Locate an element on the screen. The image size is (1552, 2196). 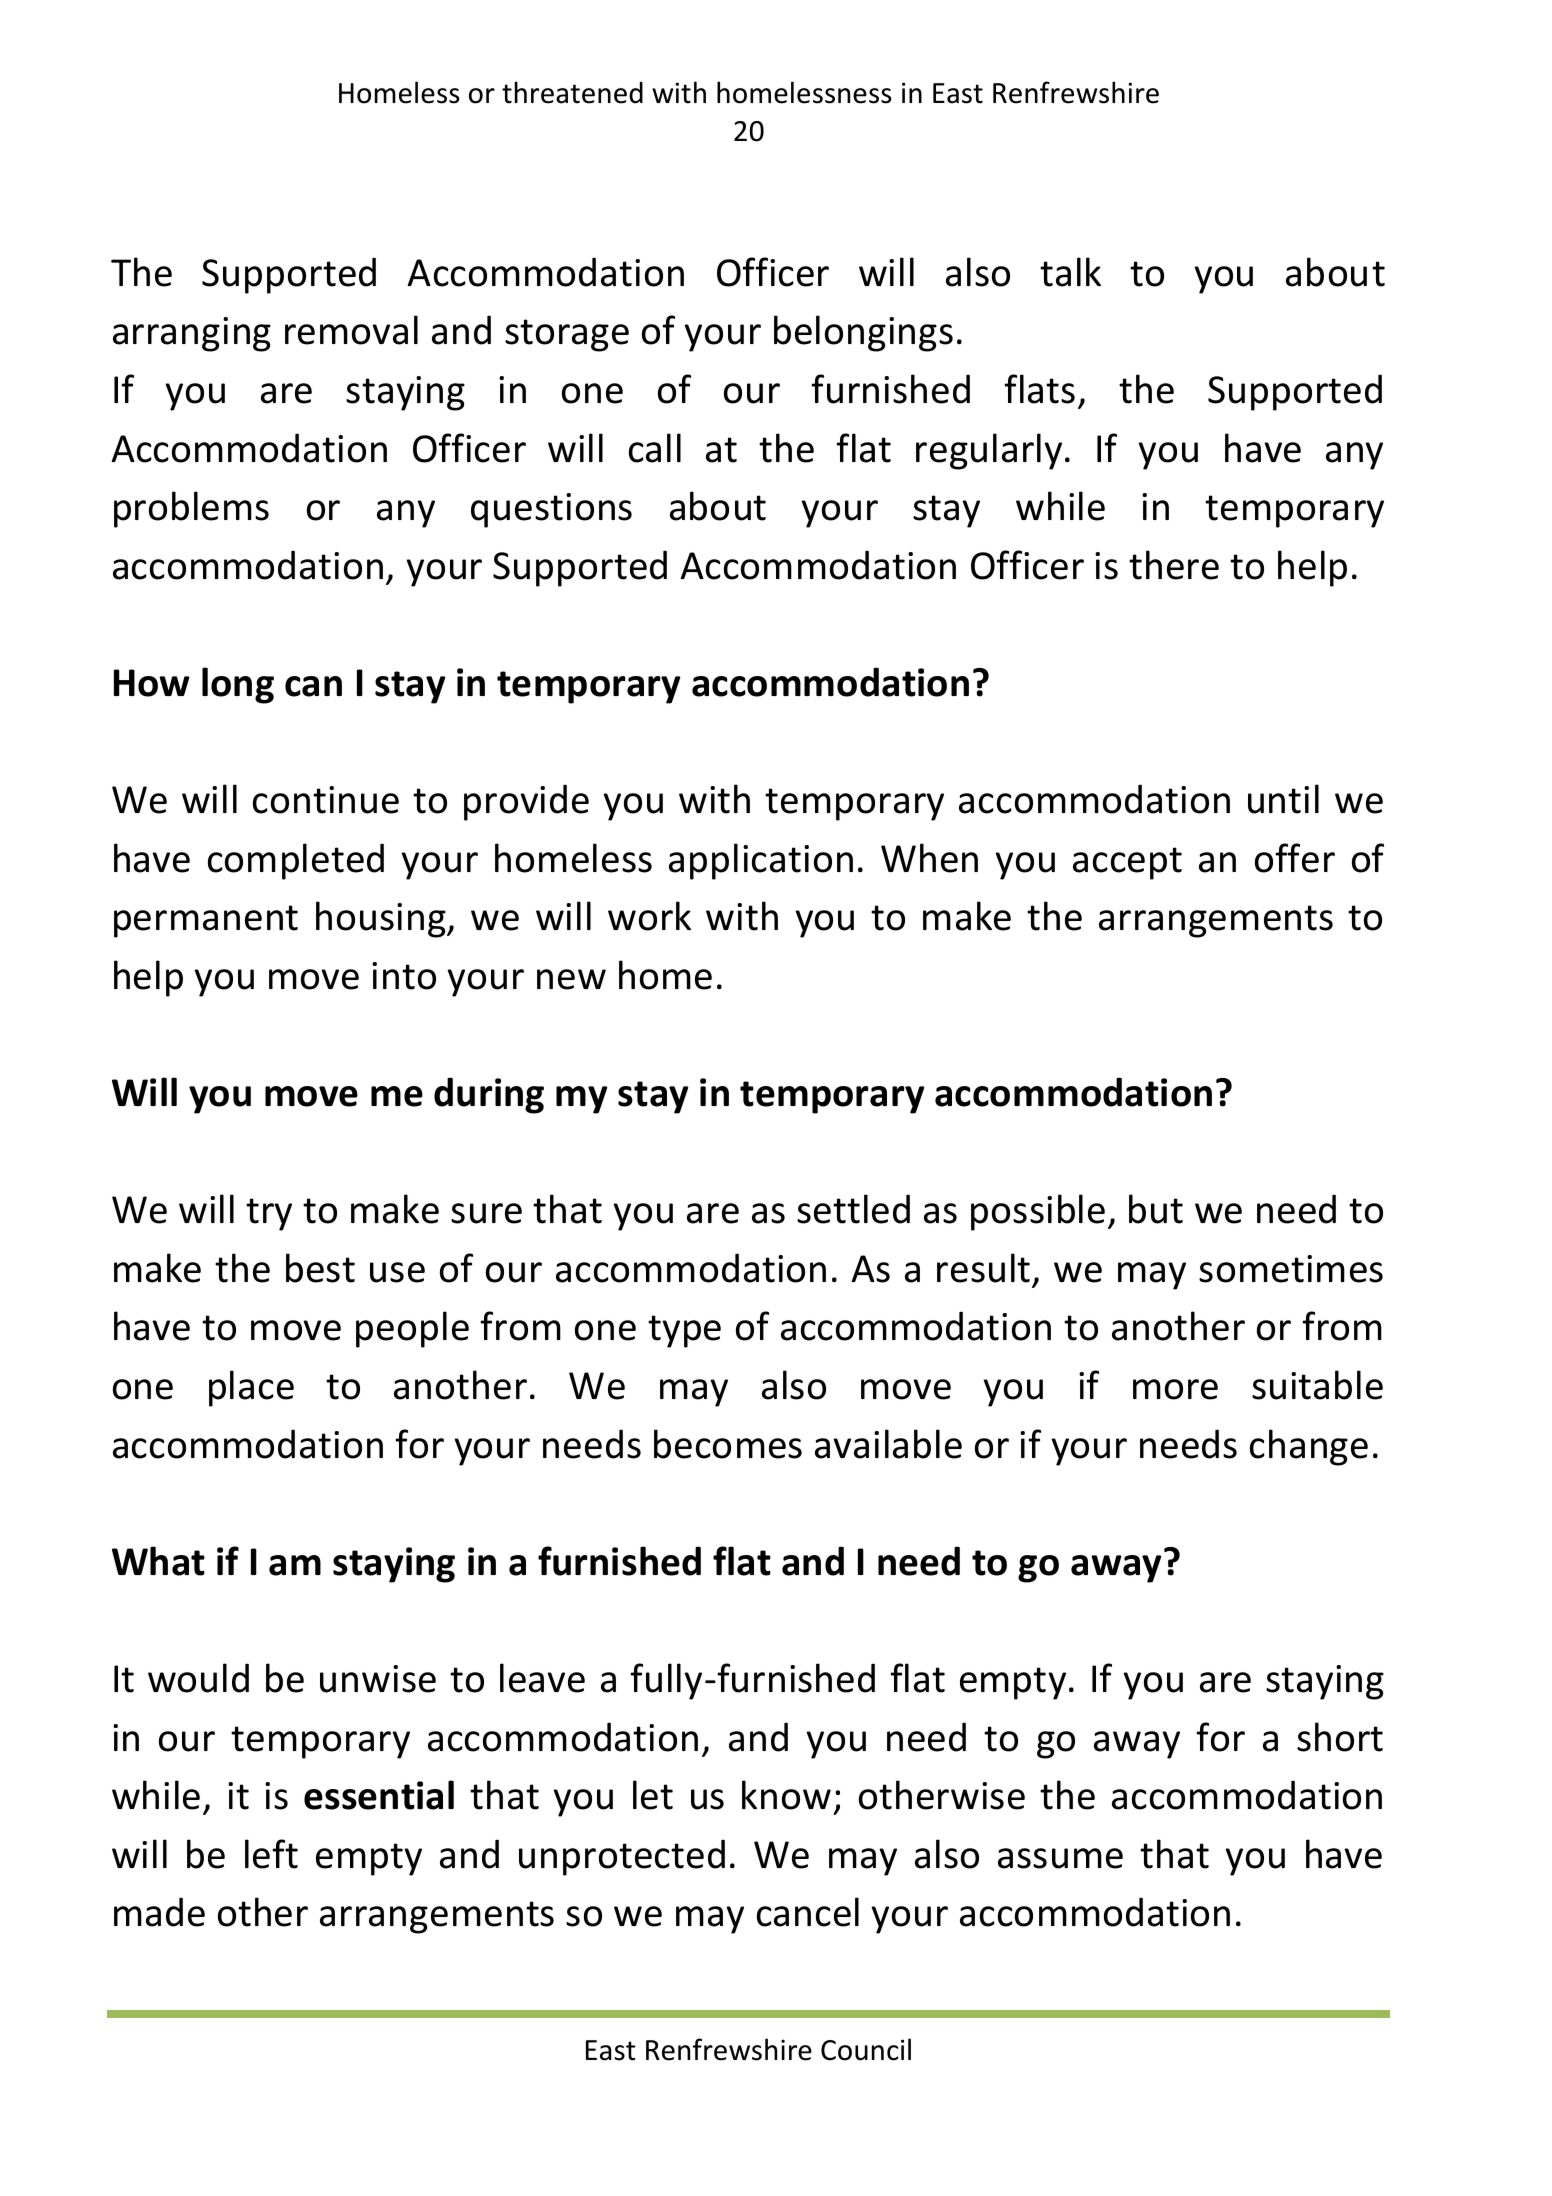
into is located at coordinates (404, 976).
